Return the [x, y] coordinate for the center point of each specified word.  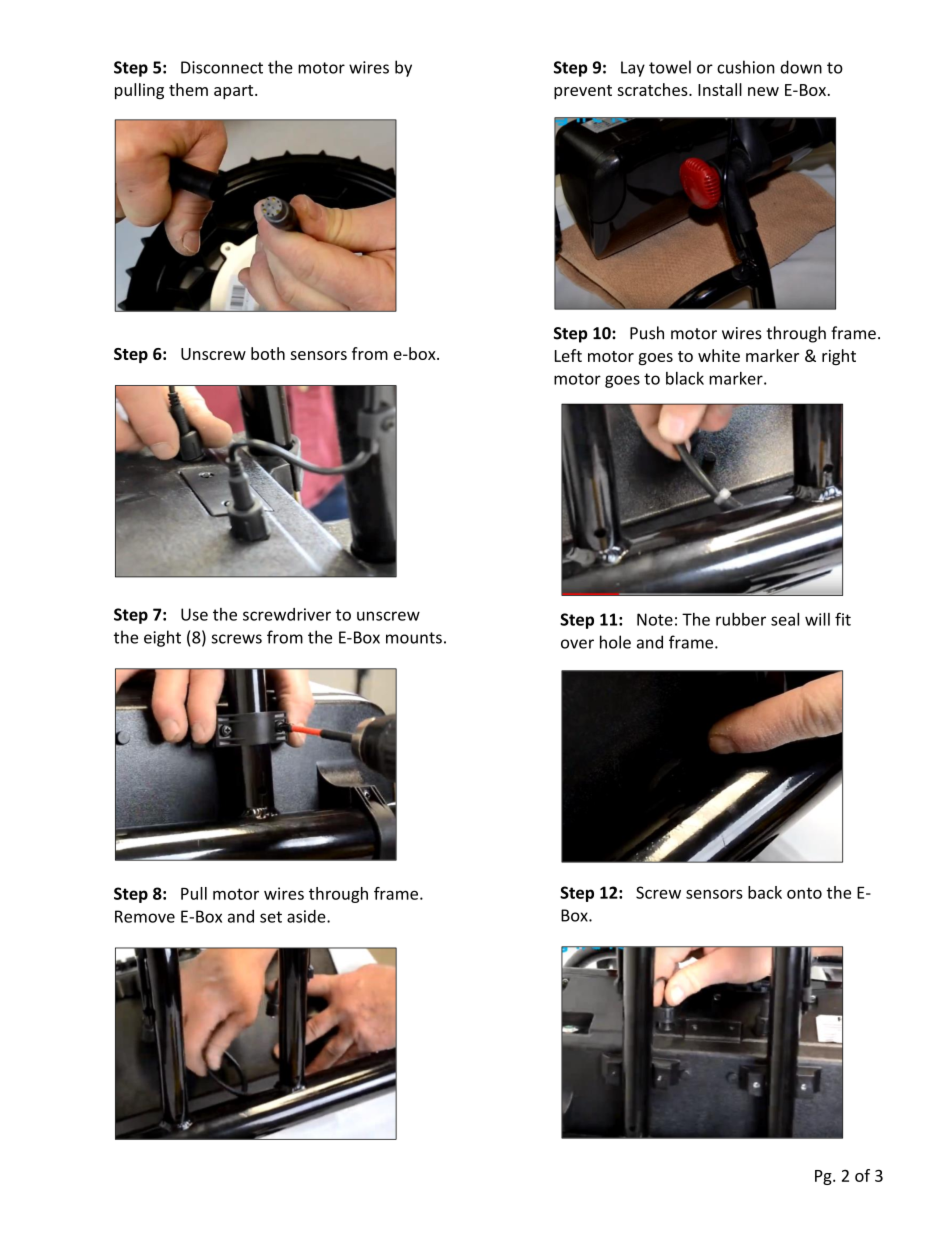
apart [235, 92]
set [271, 917]
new [763, 91]
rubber [741, 619]
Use [194, 614]
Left [568, 355]
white [719, 355]
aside [307, 916]
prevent [583, 92]
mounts [414, 638]
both [268, 353]
